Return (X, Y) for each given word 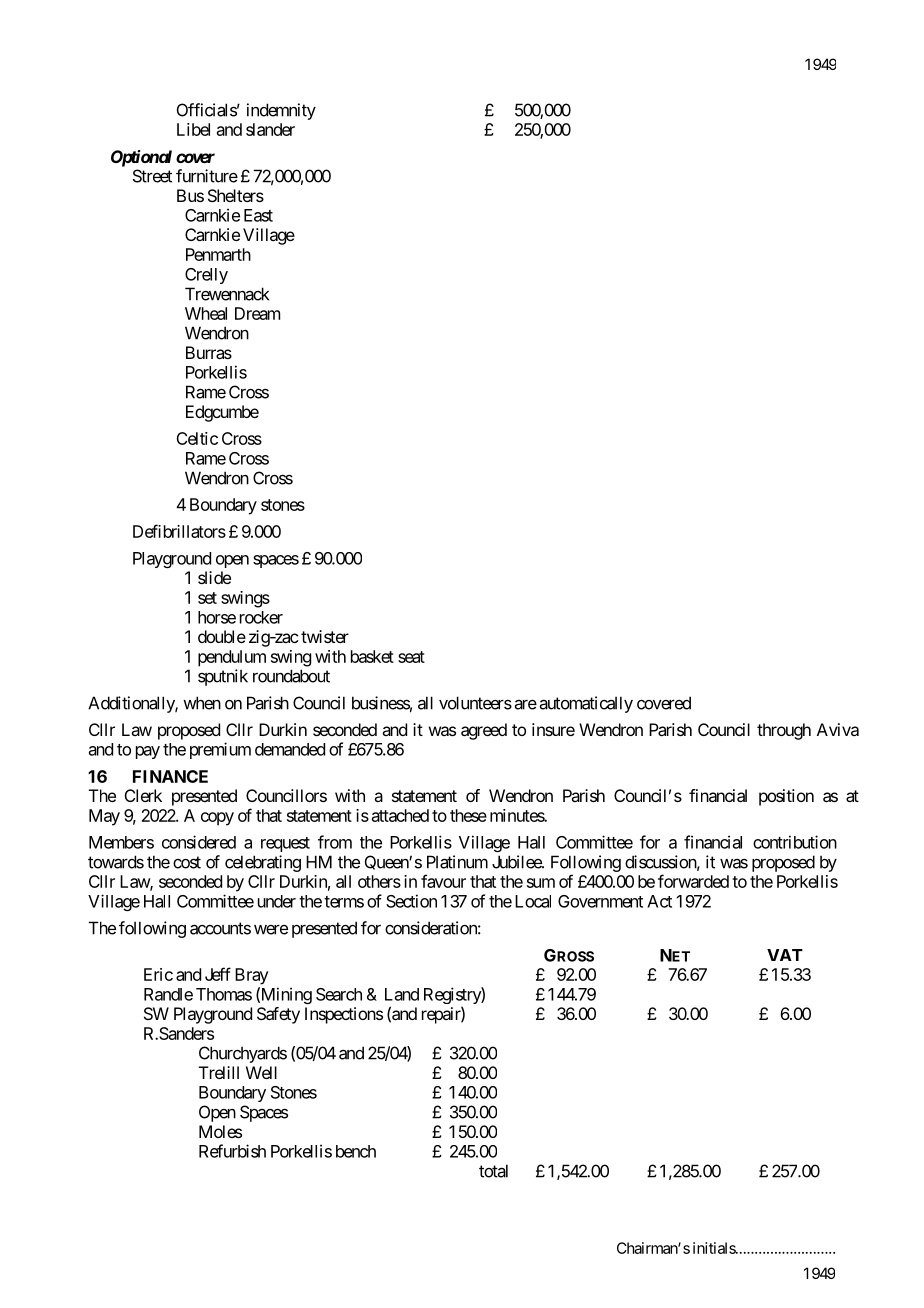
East (258, 215)
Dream (257, 313)
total (493, 1171)
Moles (220, 1131)
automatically (586, 704)
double (222, 636)
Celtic (197, 438)
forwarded (693, 881)
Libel (193, 129)
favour (443, 881)
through (784, 731)
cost (187, 862)
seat (411, 657)
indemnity (281, 111)
